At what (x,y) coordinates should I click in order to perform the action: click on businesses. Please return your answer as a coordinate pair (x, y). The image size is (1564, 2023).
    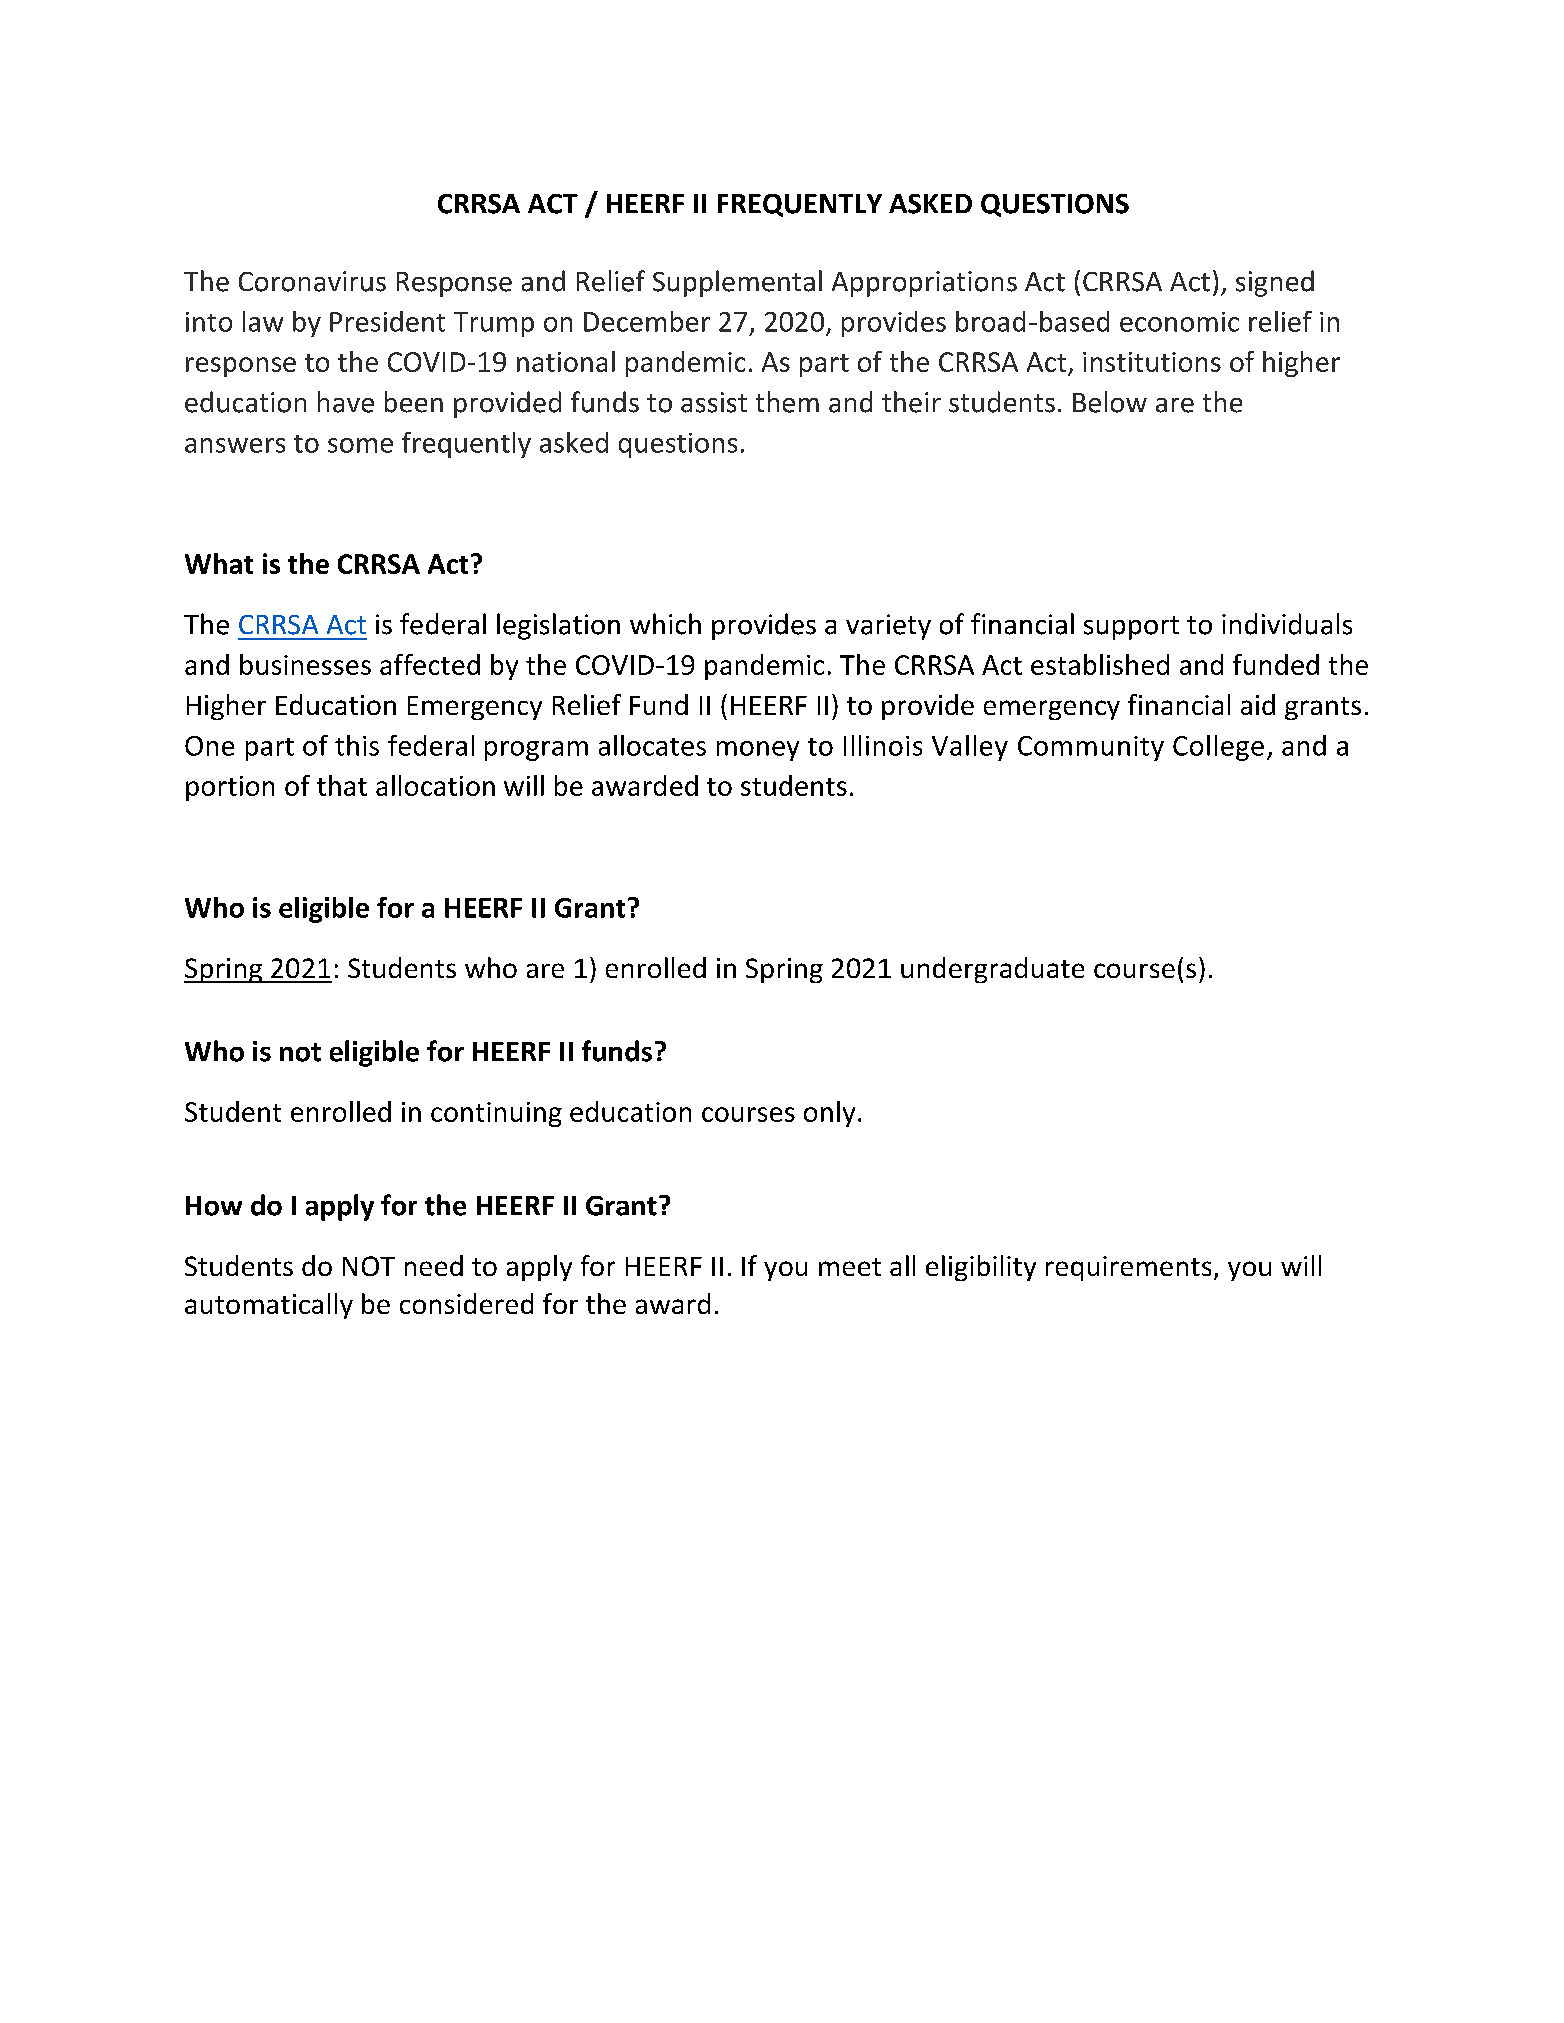
    Looking at the image, I should click on (305, 664).
